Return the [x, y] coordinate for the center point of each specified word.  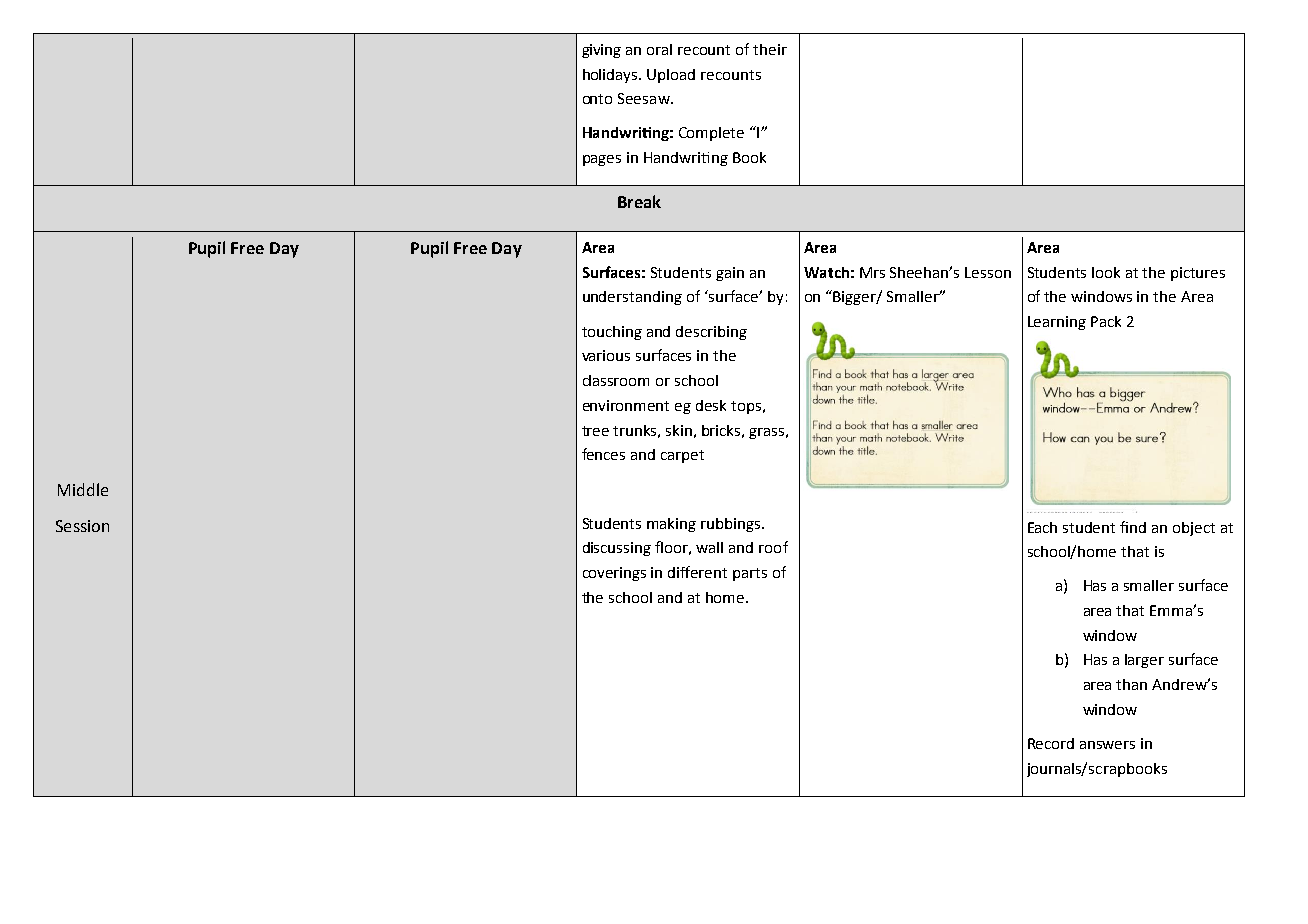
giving [601, 51]
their [770, 49]
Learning [1057, 323]
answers [1107, 745]
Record [1051, 743]
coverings [614, 574]
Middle [83, 489]
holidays [611, 76]
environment [626, 405]
